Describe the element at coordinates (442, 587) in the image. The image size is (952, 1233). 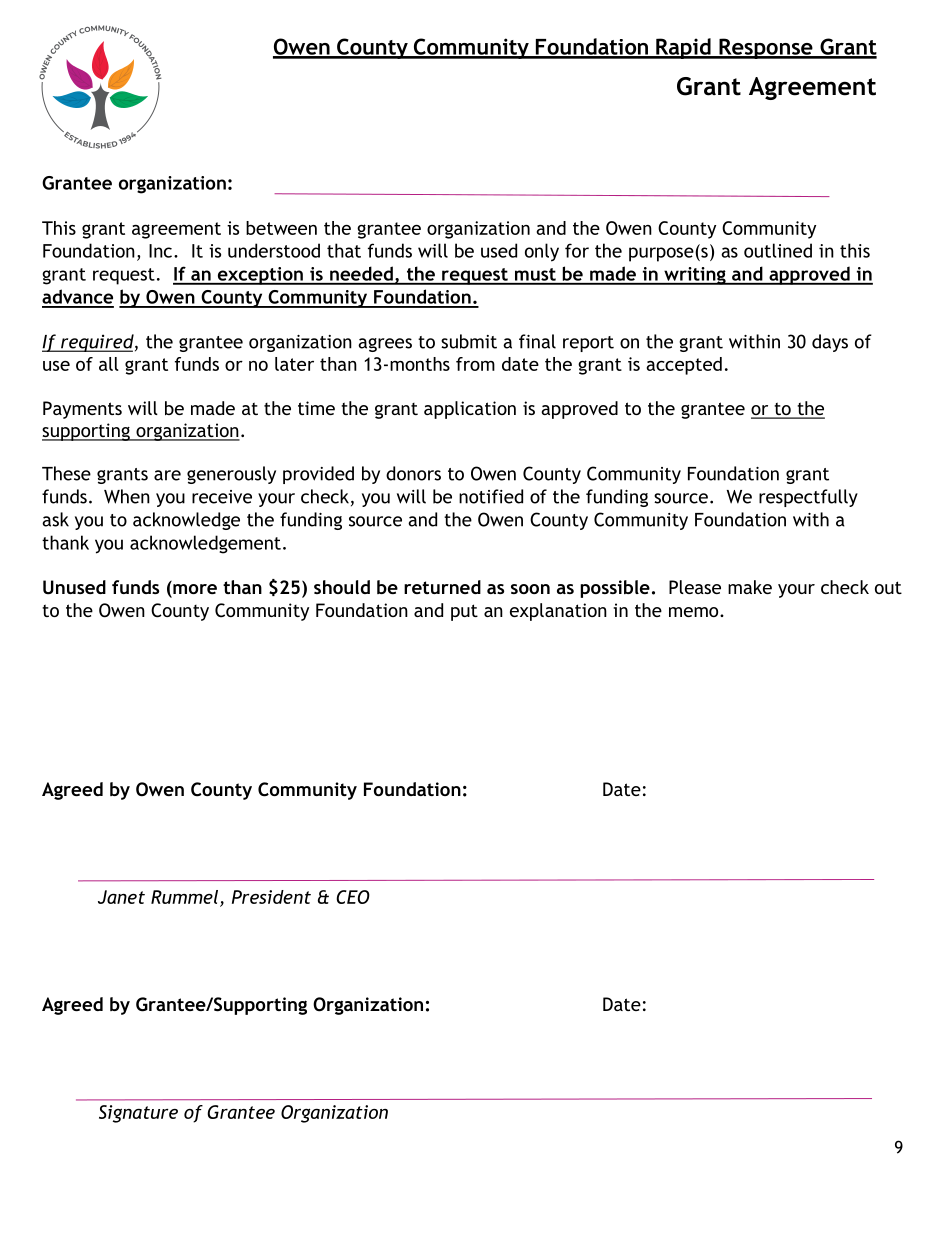
I see `returned` at that location.
